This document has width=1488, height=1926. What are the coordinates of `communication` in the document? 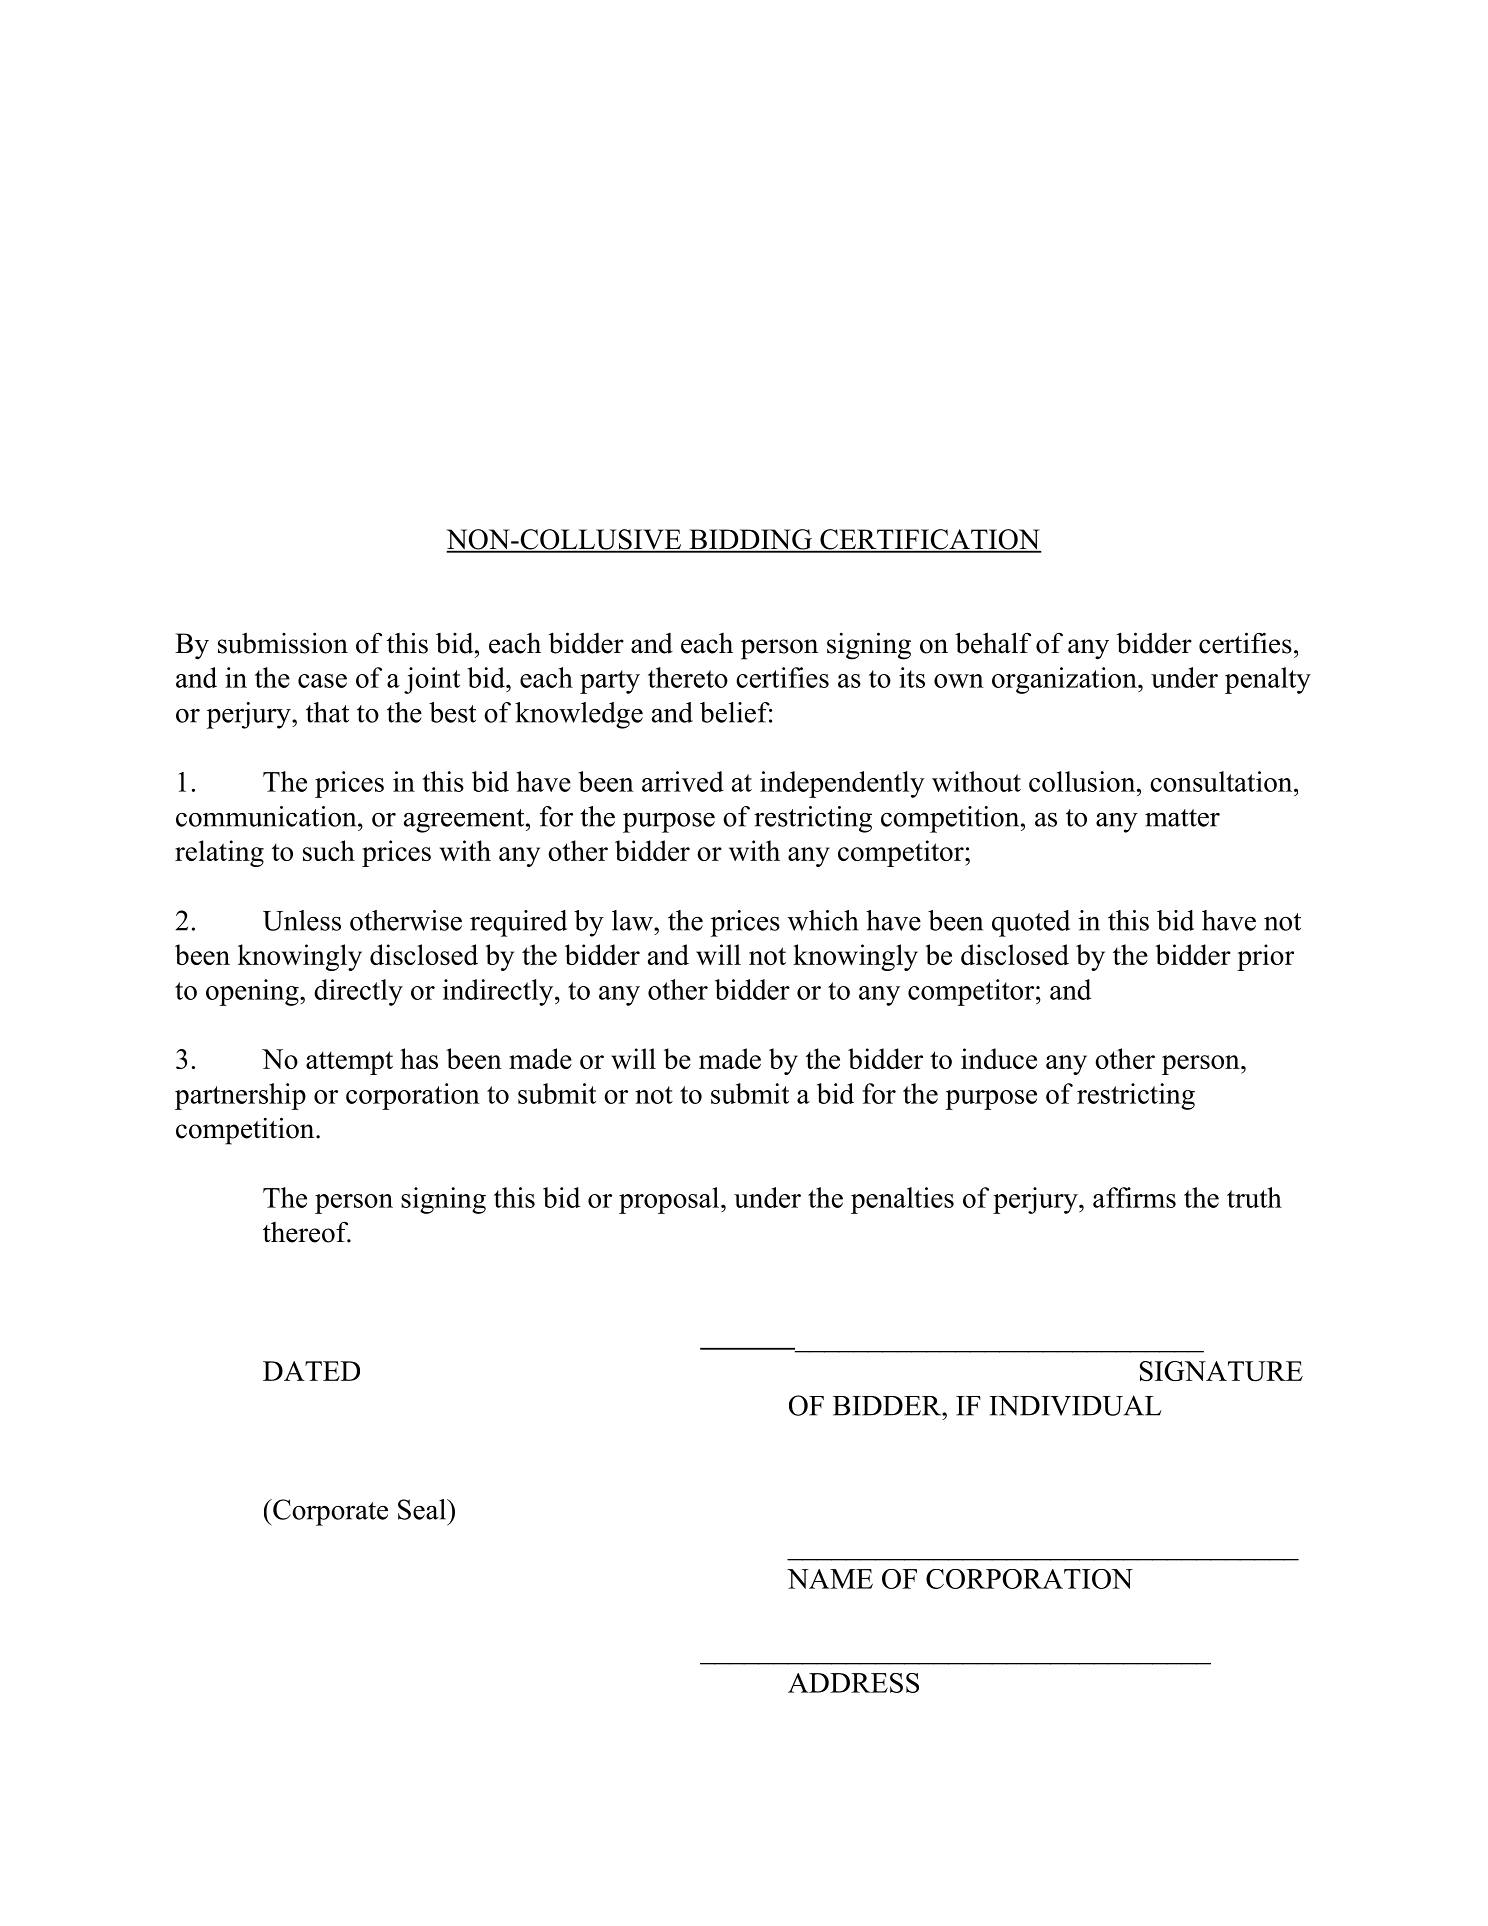 It's located at (267, 816).
